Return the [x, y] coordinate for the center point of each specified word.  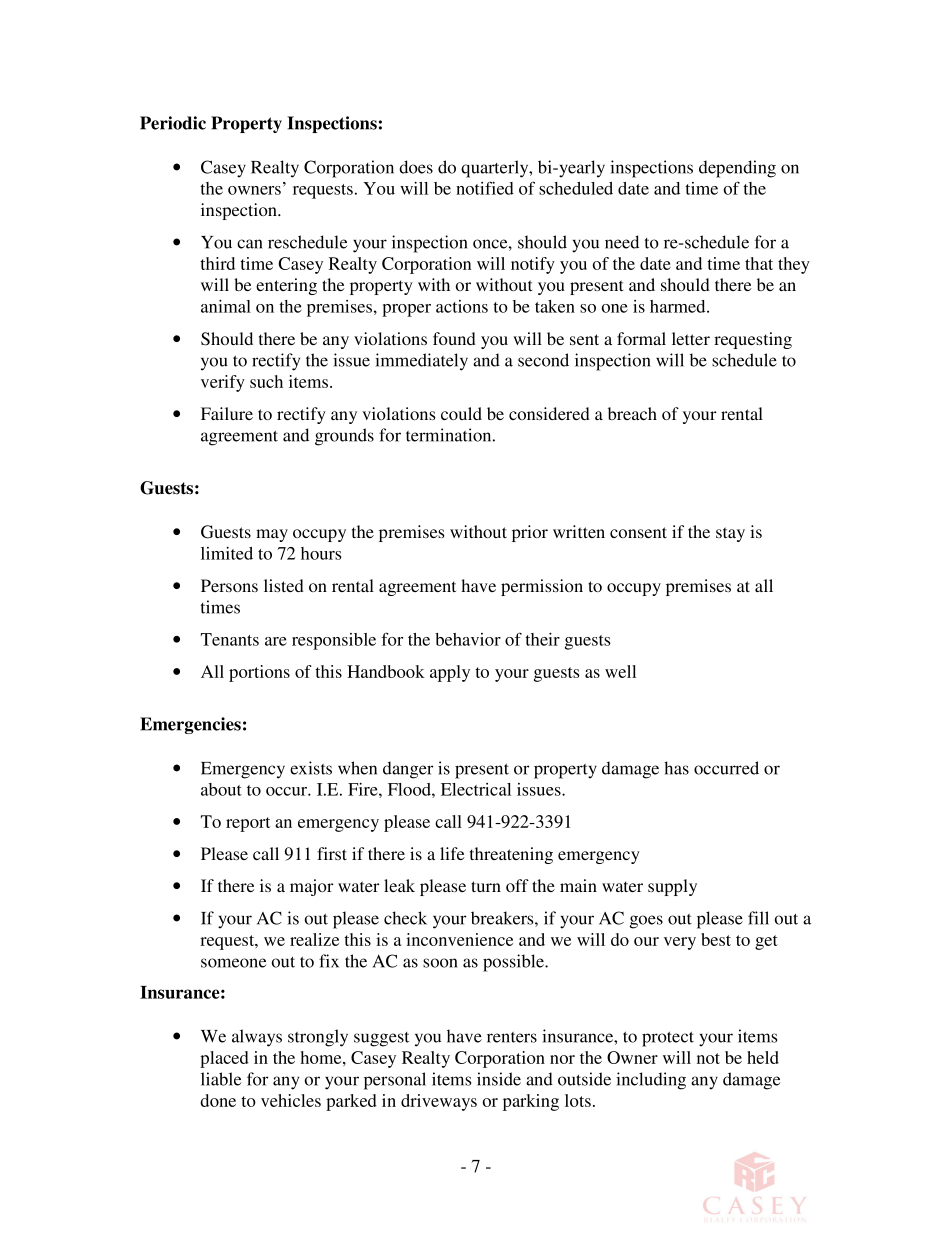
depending [737, 169]
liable [221, 1079]
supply [672, 887]
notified [485, 188]
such [266, 381]
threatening [511, 855]
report [248, 824]
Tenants [230, 639]
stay [730, 534]
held [763, 1057]
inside [499, 1079]
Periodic [173, 123]
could [461, 413]
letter [691, 338]
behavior [468, 639]
